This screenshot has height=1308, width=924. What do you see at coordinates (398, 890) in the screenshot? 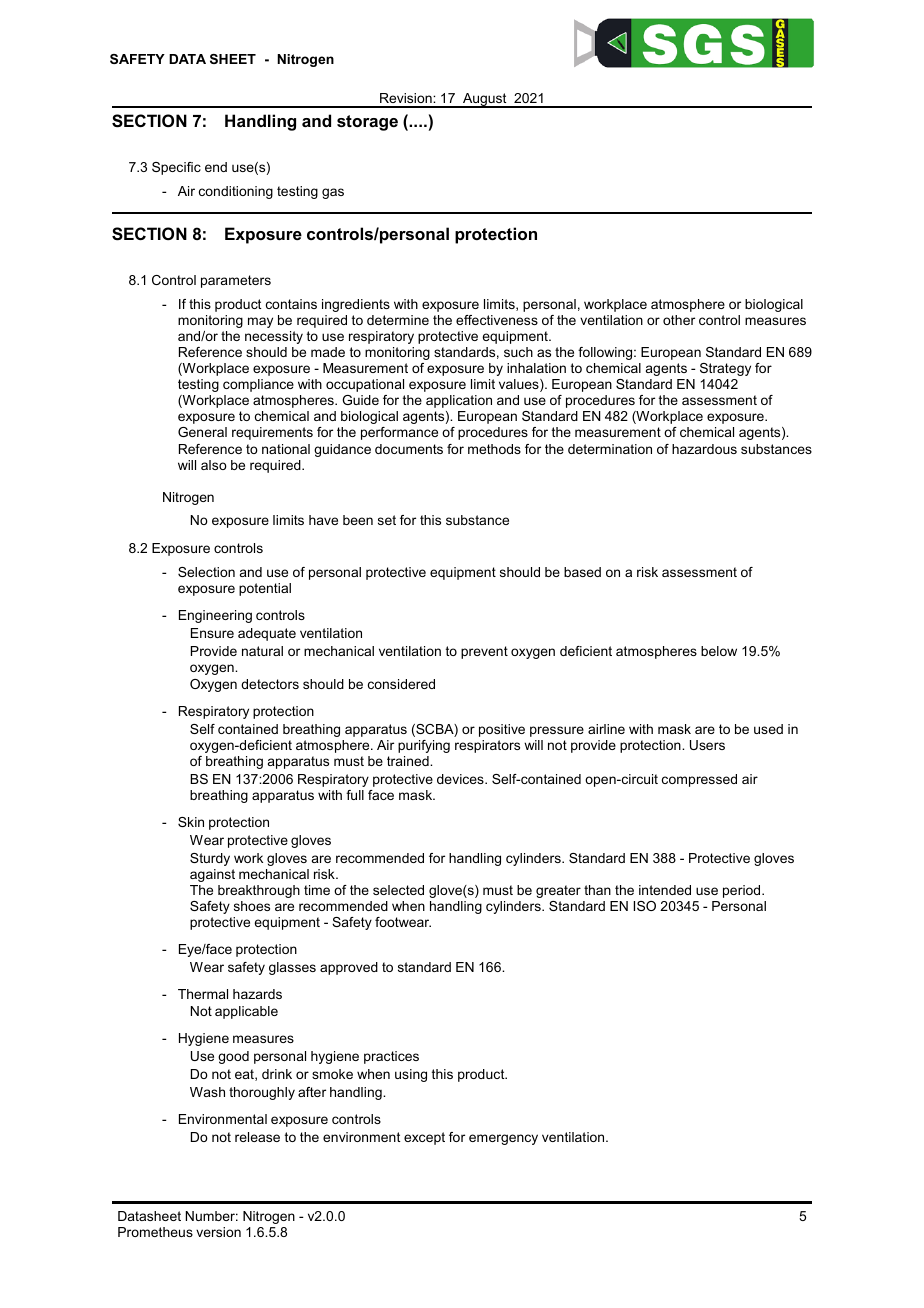
I see `selected` at bounding box center [398, 890].
